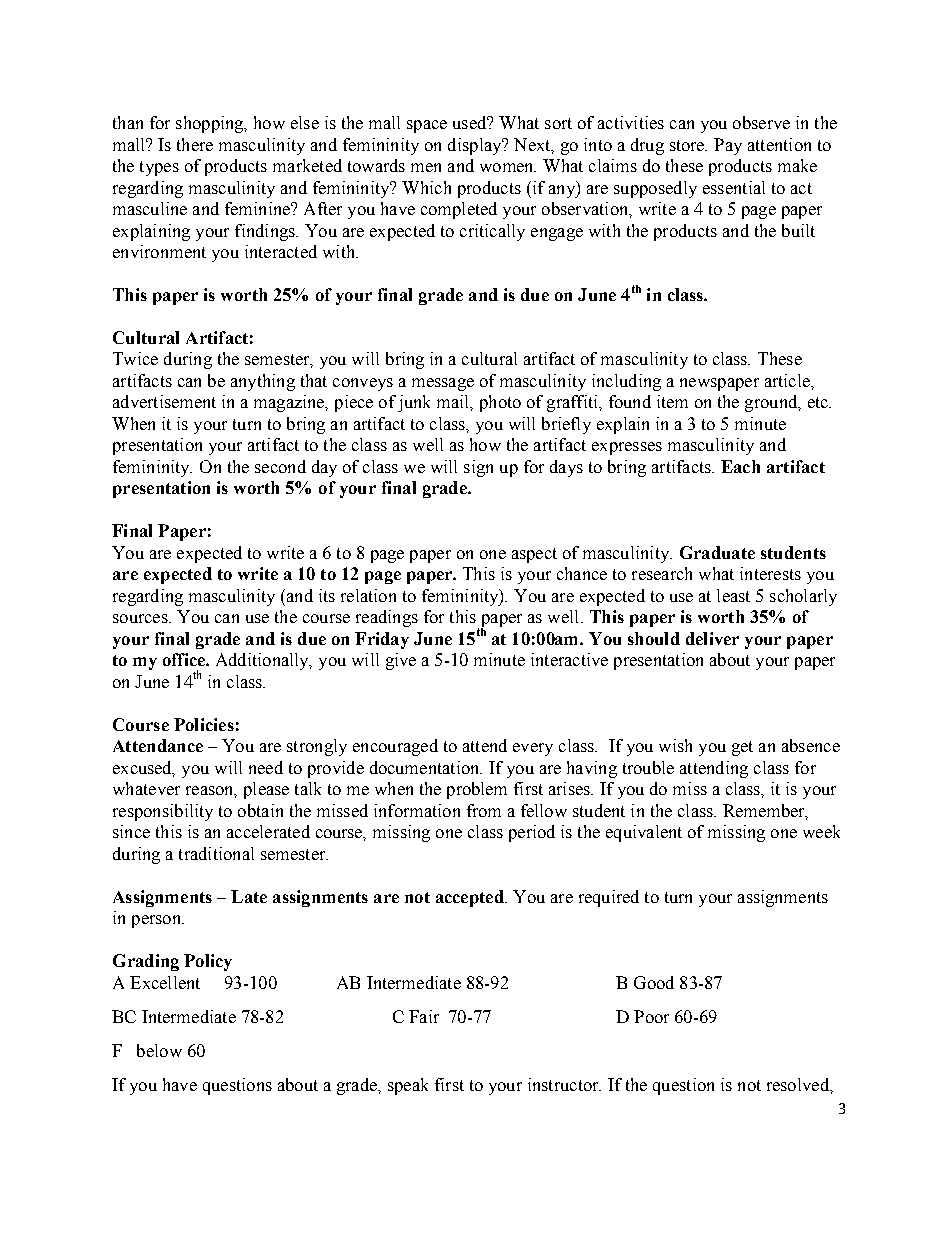  I want to click on resolved, so click(799, 1084).
